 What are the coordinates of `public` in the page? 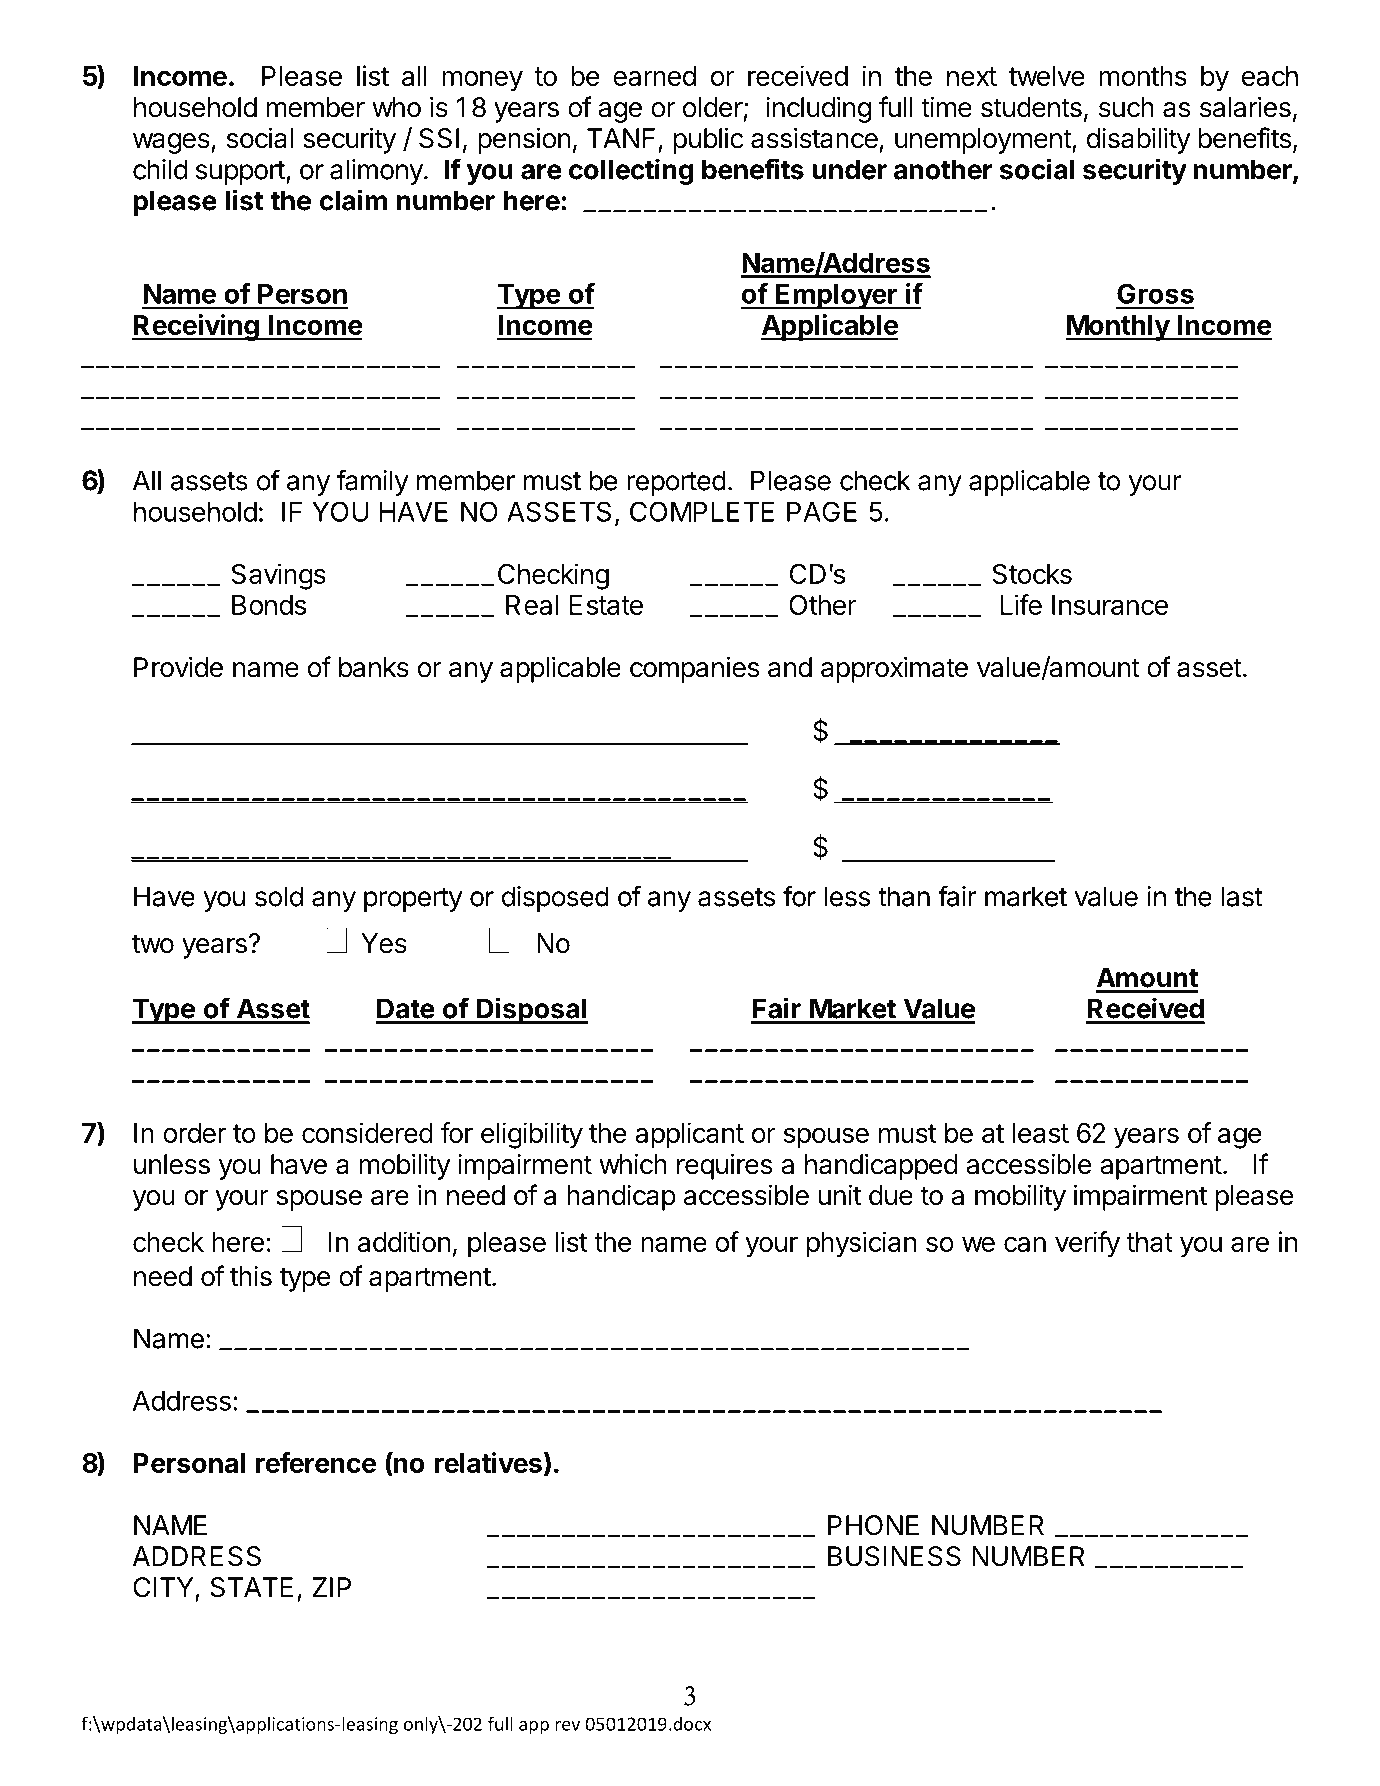 It's located at (708, 140).
